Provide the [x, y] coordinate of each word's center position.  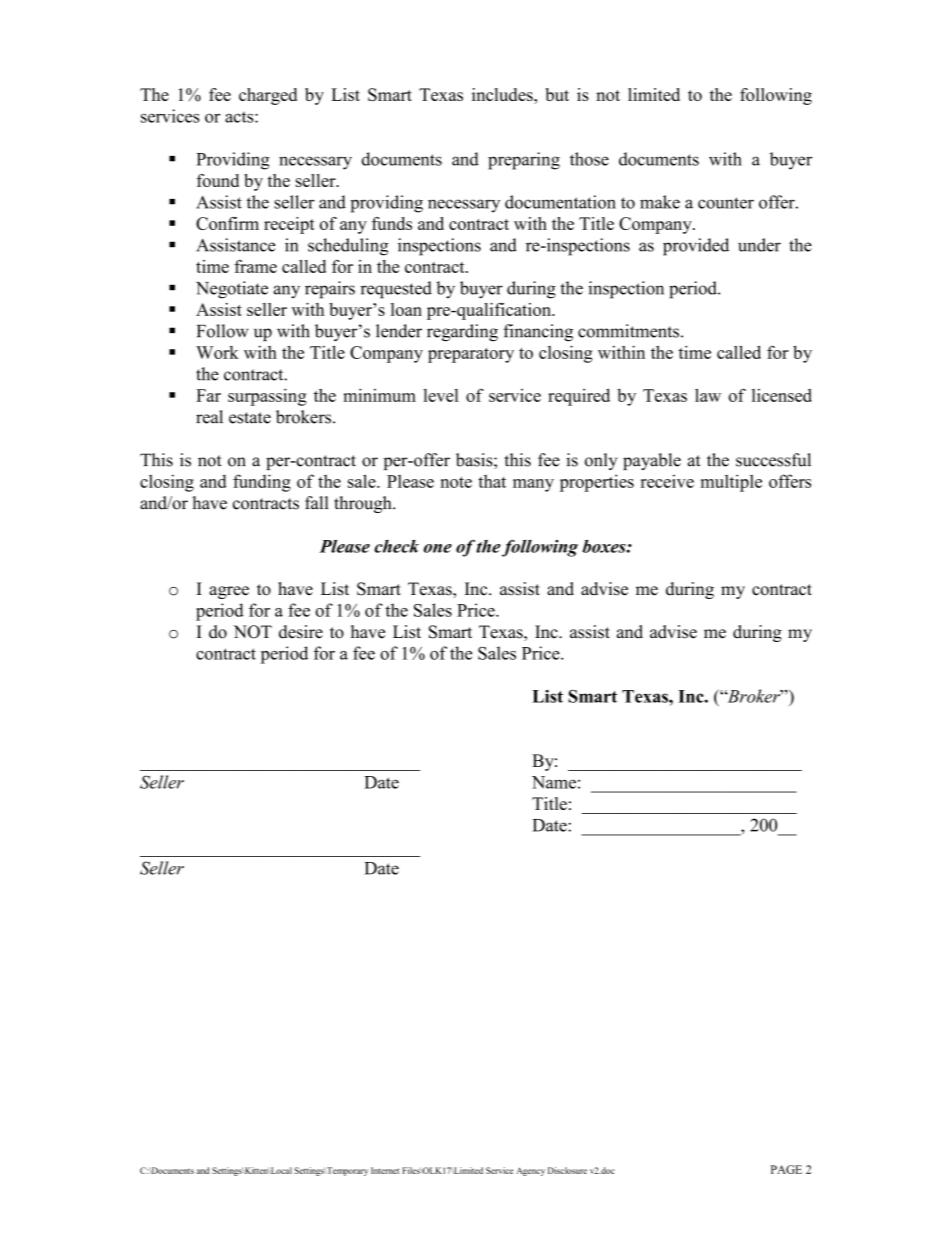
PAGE [786, 1169]
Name [554, 782]
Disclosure [567, 1170]
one [438, 548]
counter [726, 203]
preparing [524, 161]
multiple [731, 483]
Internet [385, 1170]
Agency [530, 1171]
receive [667, 481]
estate [250, 418]
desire [301, 632]
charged [268, 96]
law [708, 395]
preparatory [471, 355]
